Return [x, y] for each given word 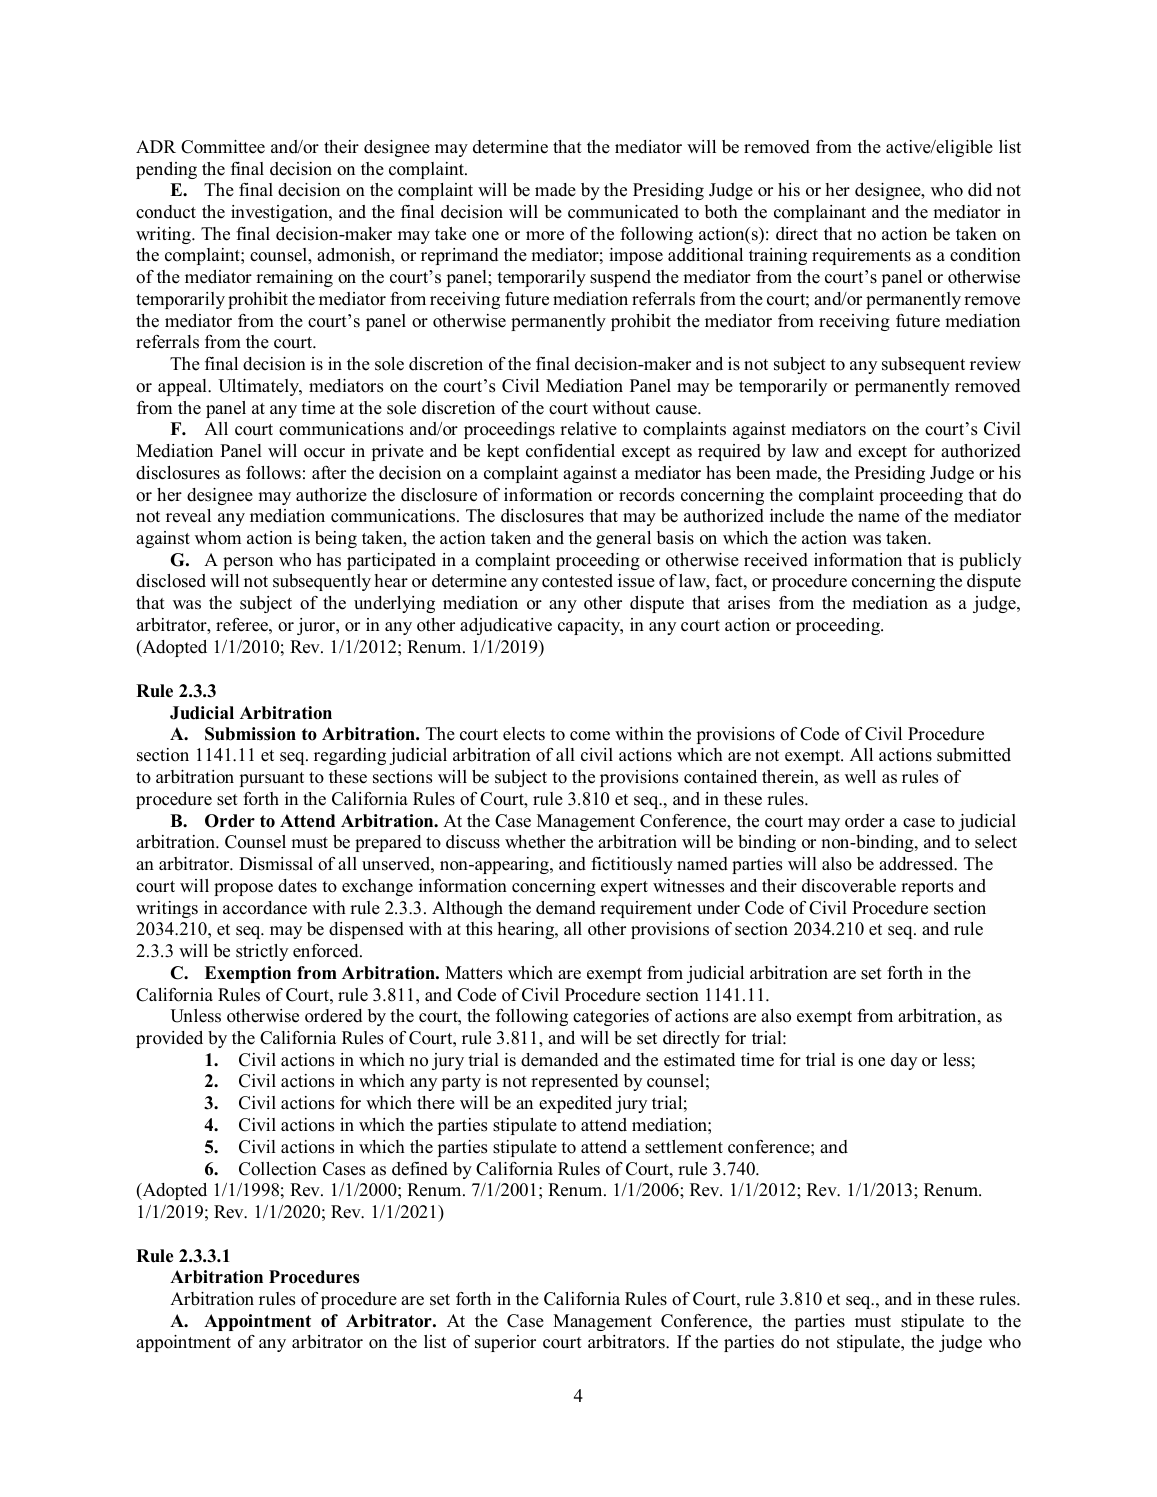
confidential [570, 451]
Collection [278, 1169]
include [797, 516]
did [980, 190]
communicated [623, 212]
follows [273, 473]
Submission [250, 734]
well [860, 777]
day [904, 1061]
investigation [280, 213]
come [590, 736]
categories [611, 1017]
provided [169, 1039]
